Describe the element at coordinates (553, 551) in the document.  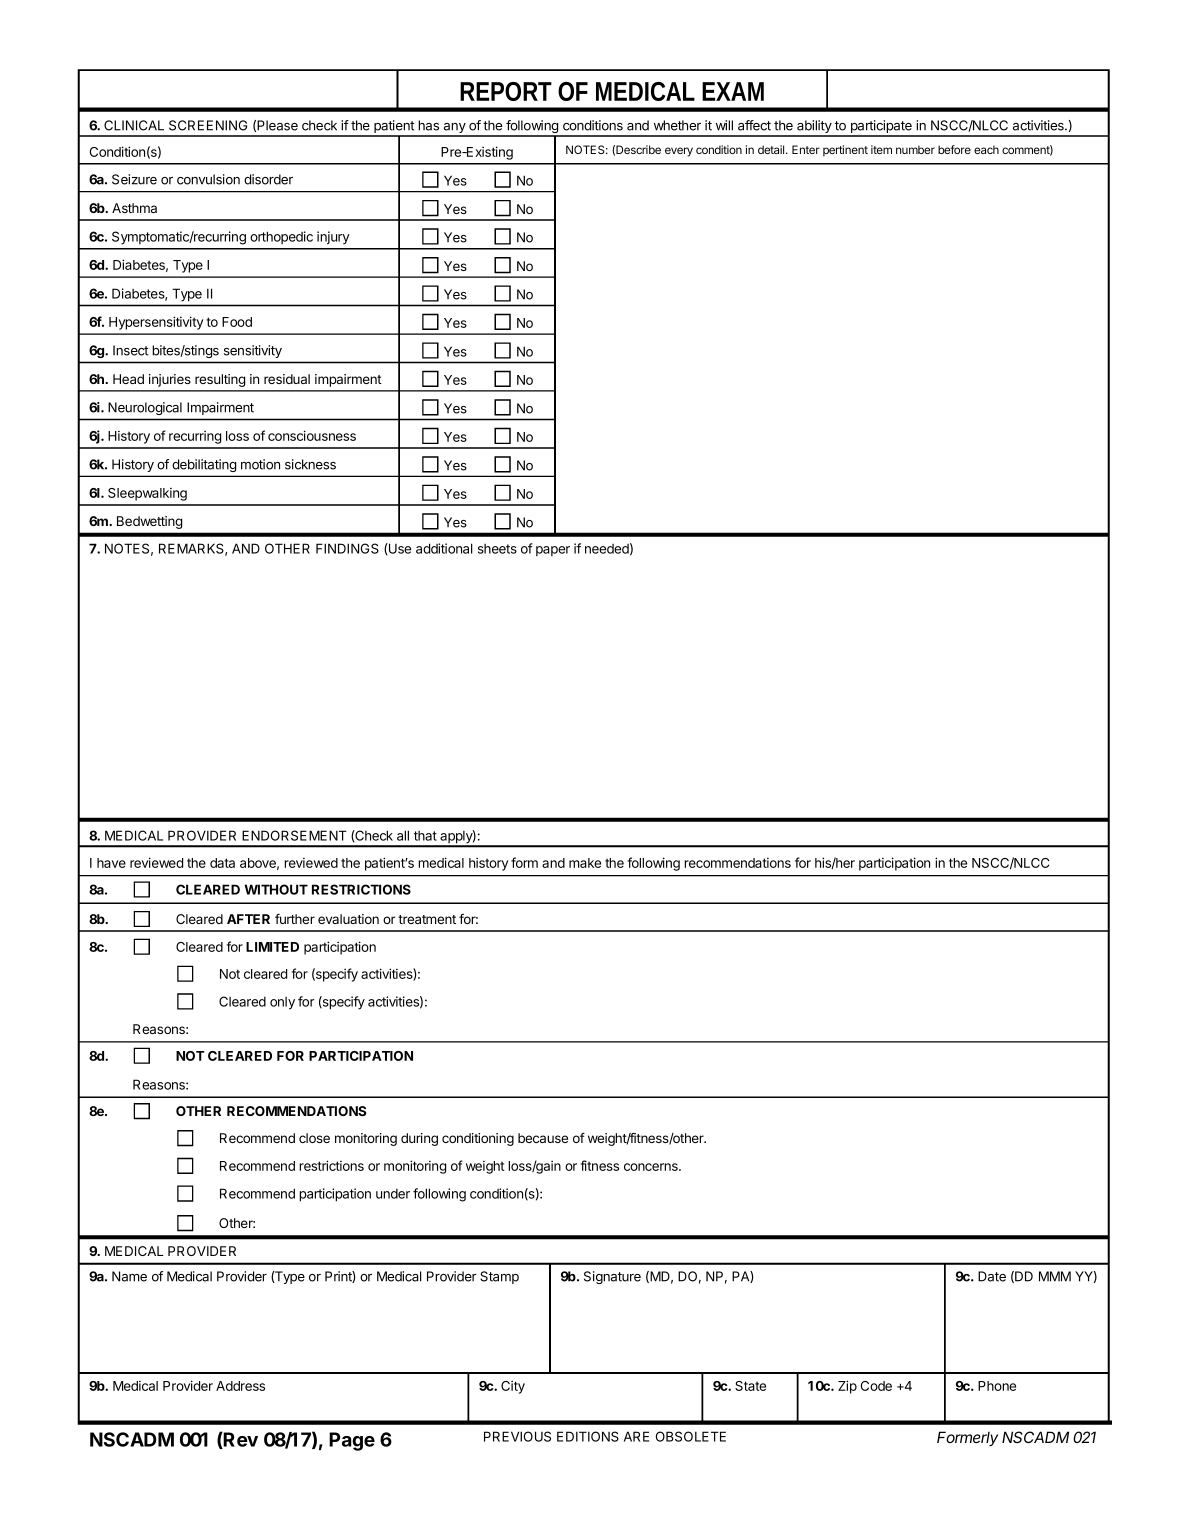
I see `paper` at that location.
